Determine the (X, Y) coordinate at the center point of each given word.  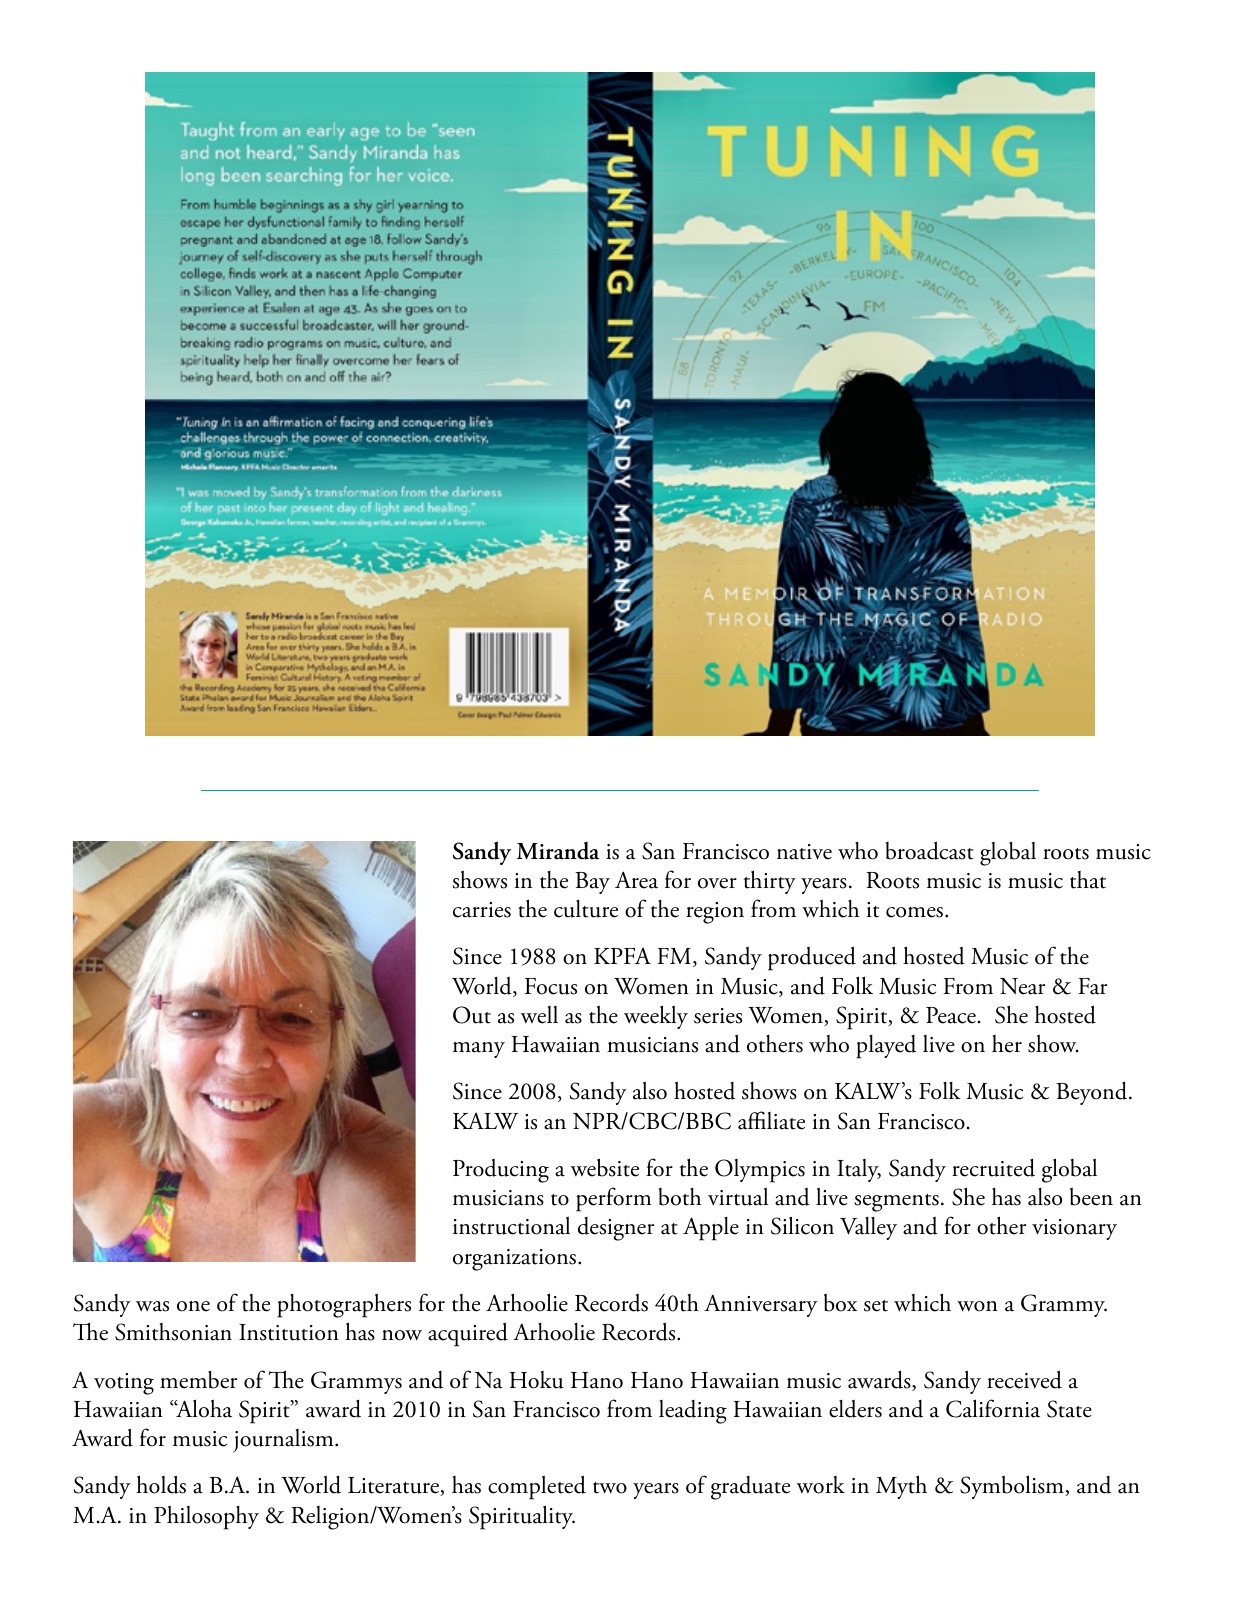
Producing (501, 1170)
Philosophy (206, 1517)
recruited (993, 1167)
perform (614, 1199)
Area (636, 880)
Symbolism (1013, 1487)
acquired (468, 1334)
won (977, 1306)
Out (472, 1015)
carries (482, 910)
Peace (951, 1015)
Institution (289, 1332)
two (610, 1488)
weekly (656, 1017)
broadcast (930, 850)
